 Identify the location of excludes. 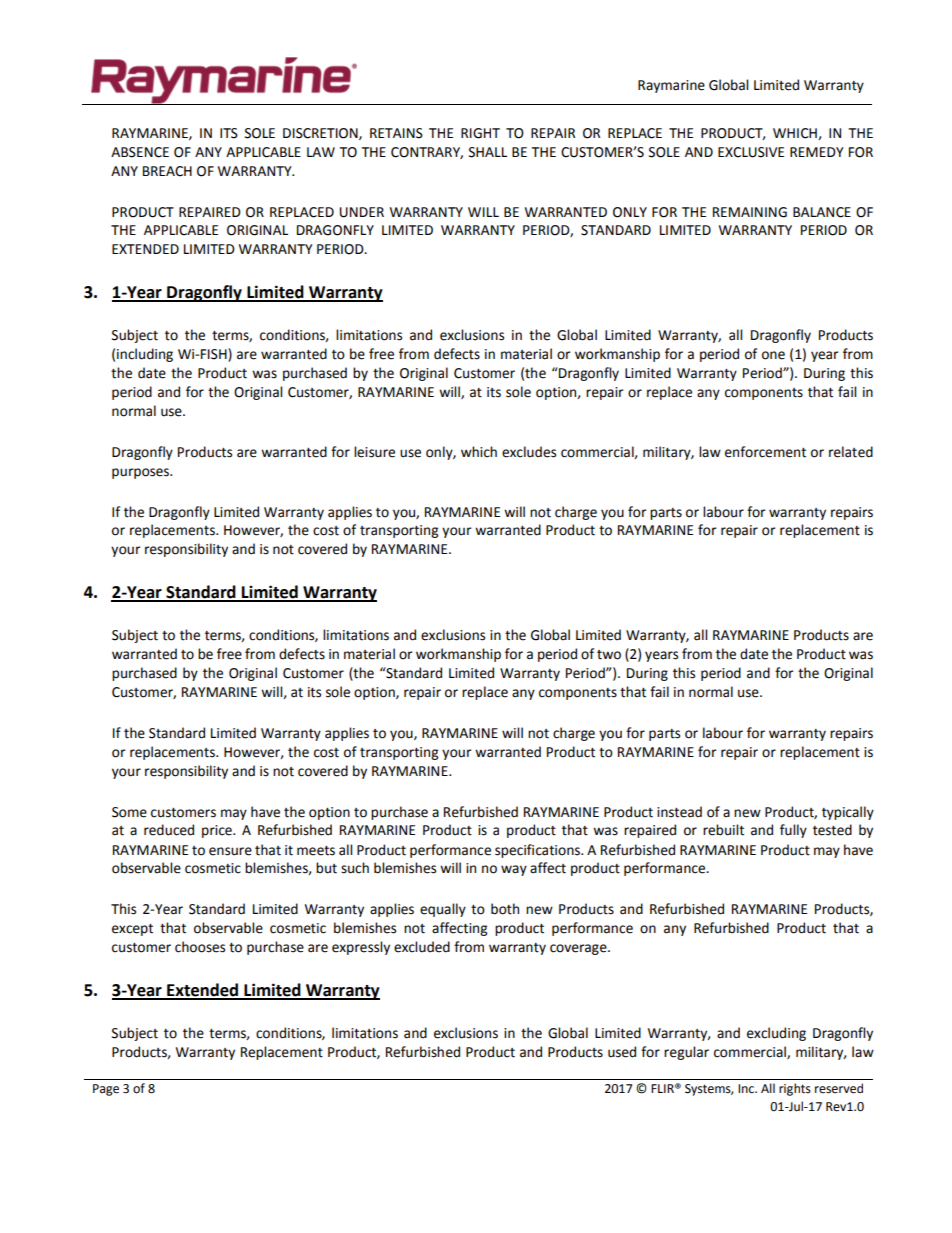
(529, 452).
